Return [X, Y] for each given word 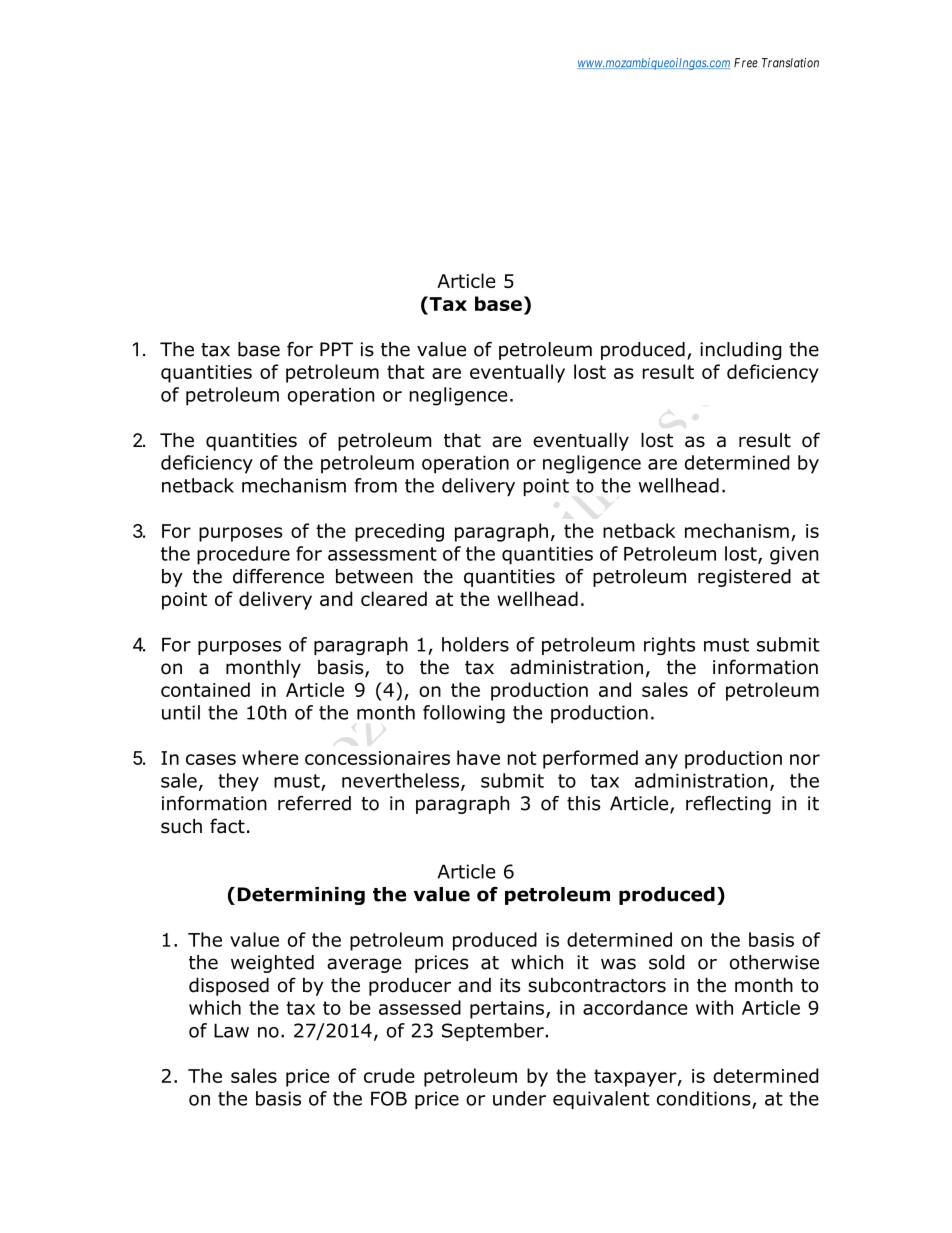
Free [746, 63]
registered [744, 578]
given [794, 556]
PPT [336, 349]
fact [227, 826]
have [478, 757]
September [494, 1032]
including [741, 351]
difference [278, 576]
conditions [705, 1099]
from [375, 485]
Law [231, 1030]
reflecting [728, 805]
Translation [790, 63]
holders [475, 644]
